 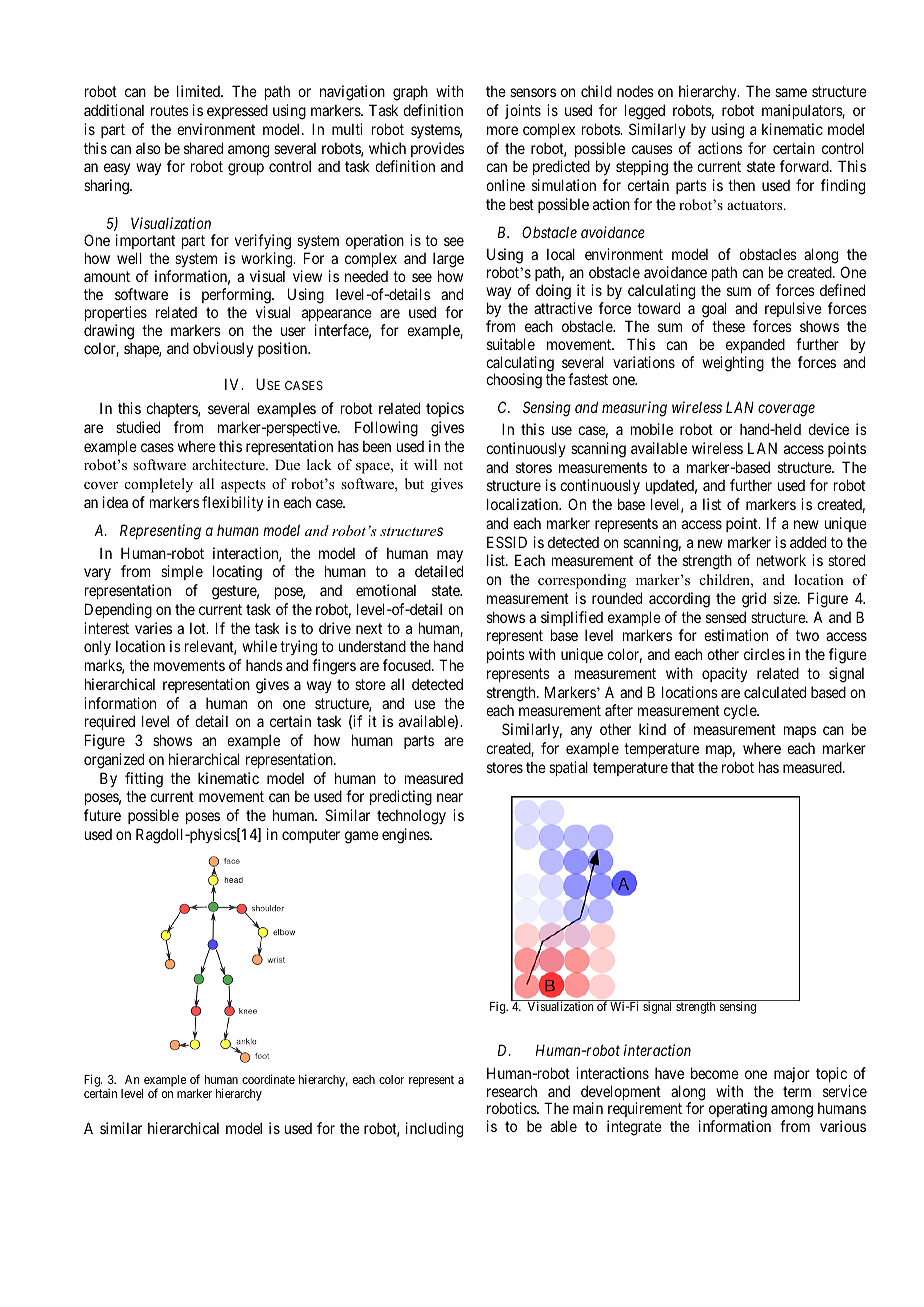 What do you see at coordinates (682, 767) in the screenshot?
I see `that` at bounding box center [682, 767].
